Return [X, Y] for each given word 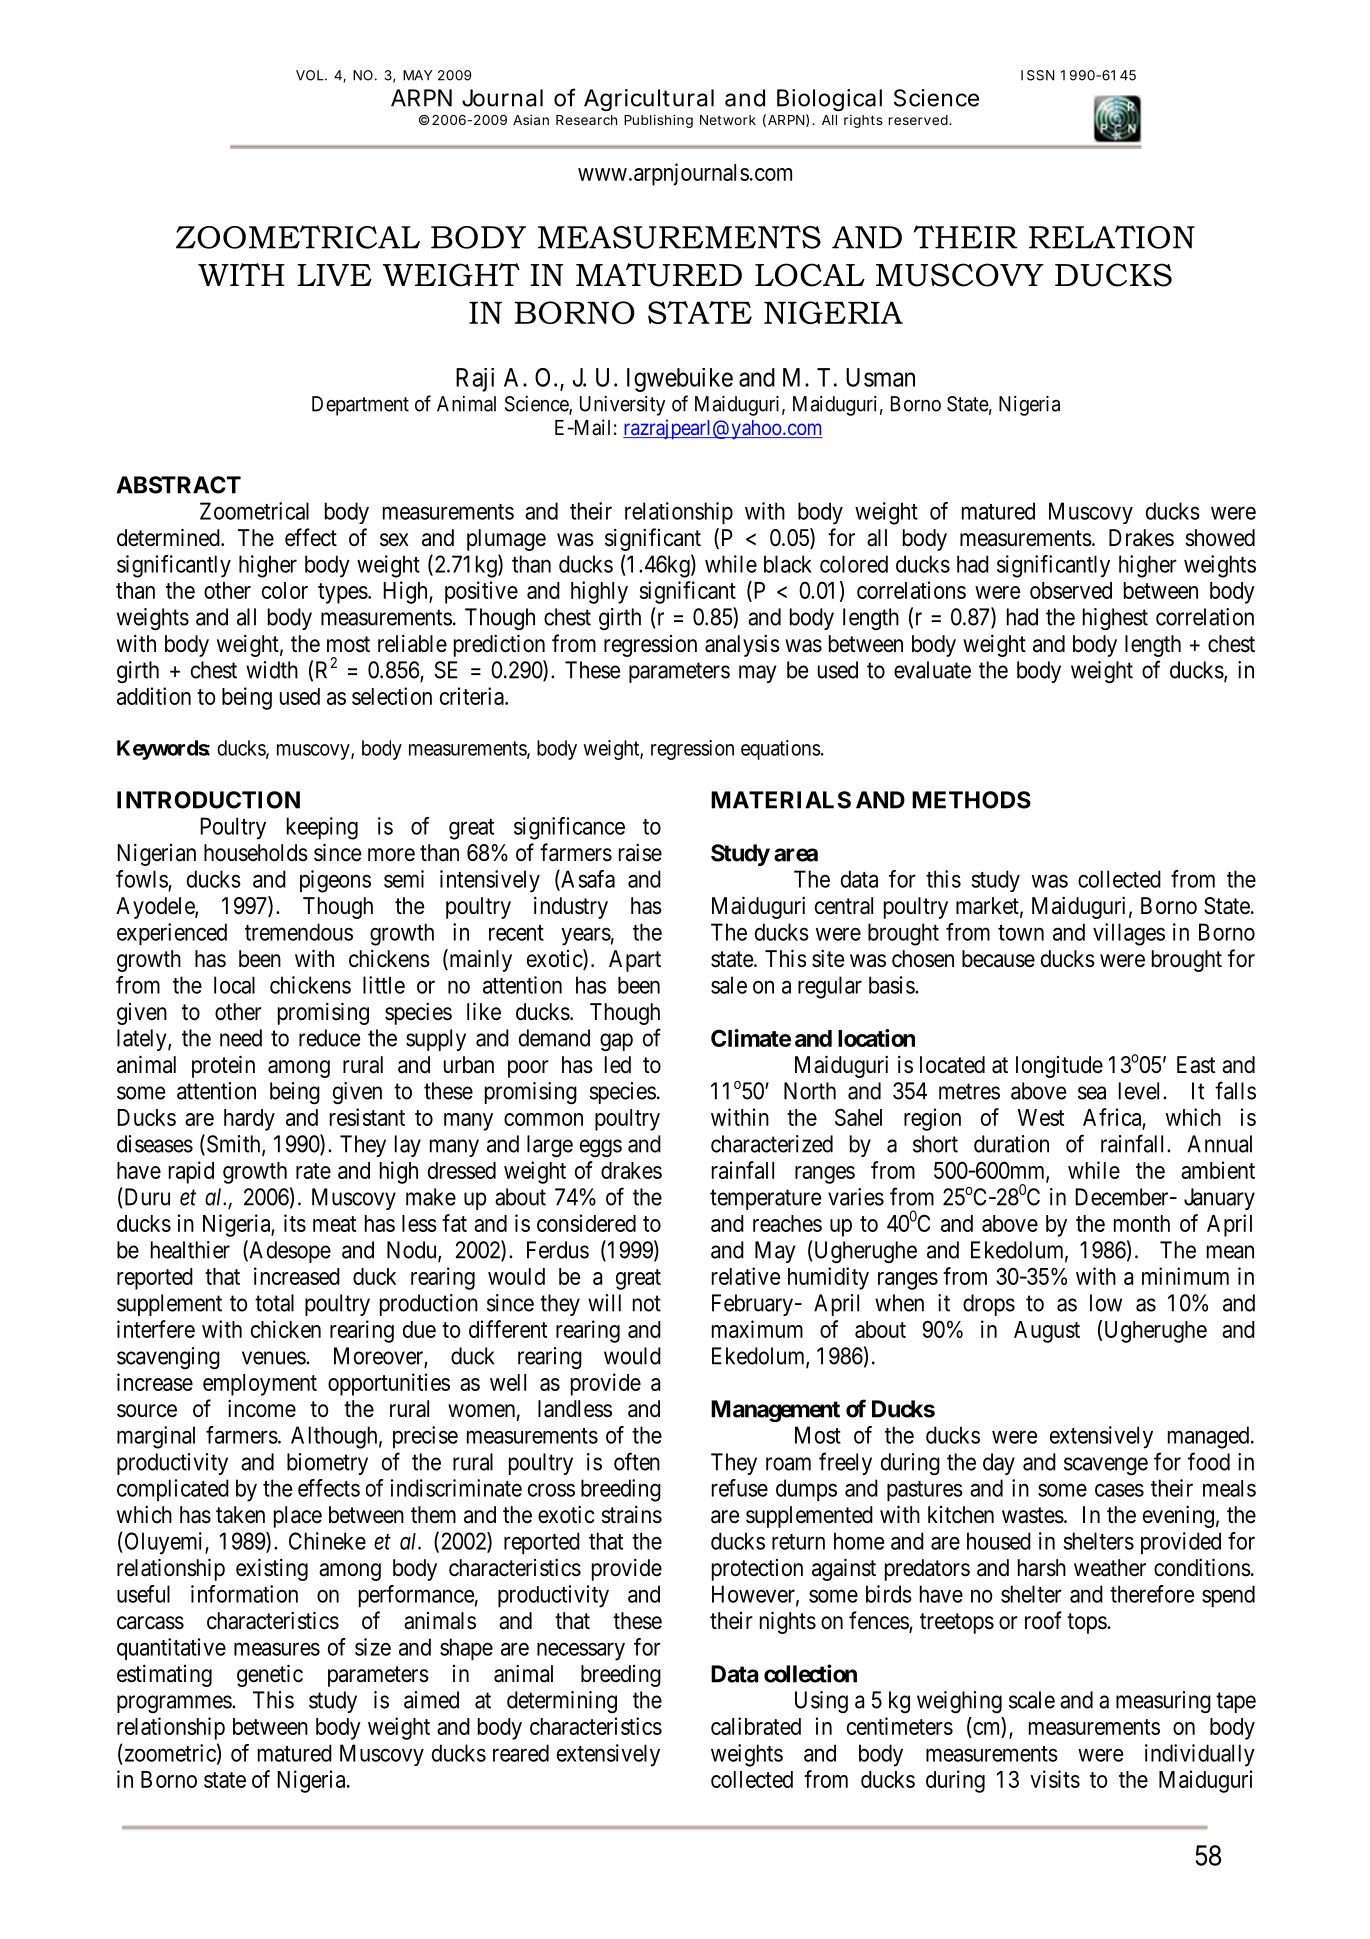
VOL [311, 75]
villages [1129, 934]
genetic [270, 1675]
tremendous [299, 932]
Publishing [658, 121]
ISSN [1037, 75]
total [274, 1303]
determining [562, 1702]
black [788, 564]
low [1106, 1303]
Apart [635, 961]
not [647, 1303]
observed [1071, 590]
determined [169, 537]
